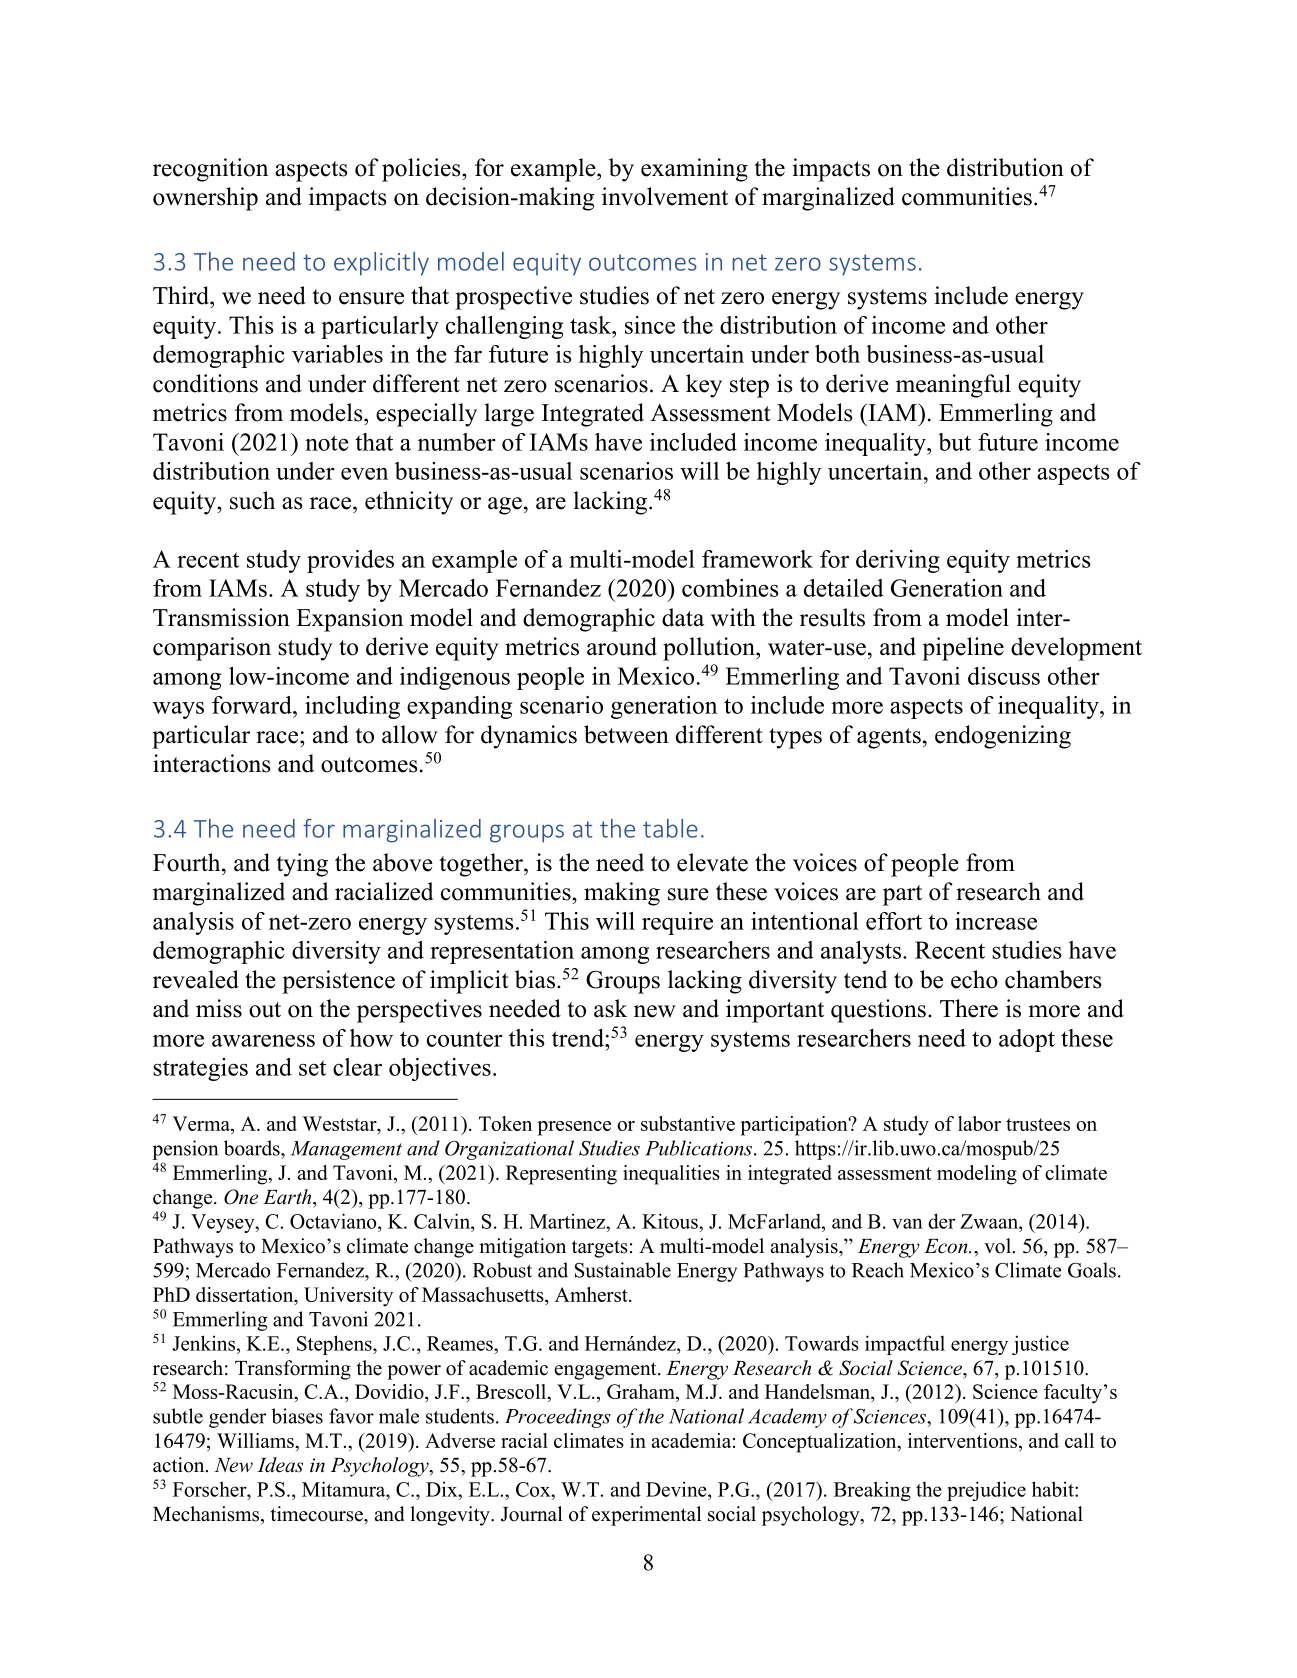 The image size is (1297, 1678). I want to click on tying, so click(302, 865).
